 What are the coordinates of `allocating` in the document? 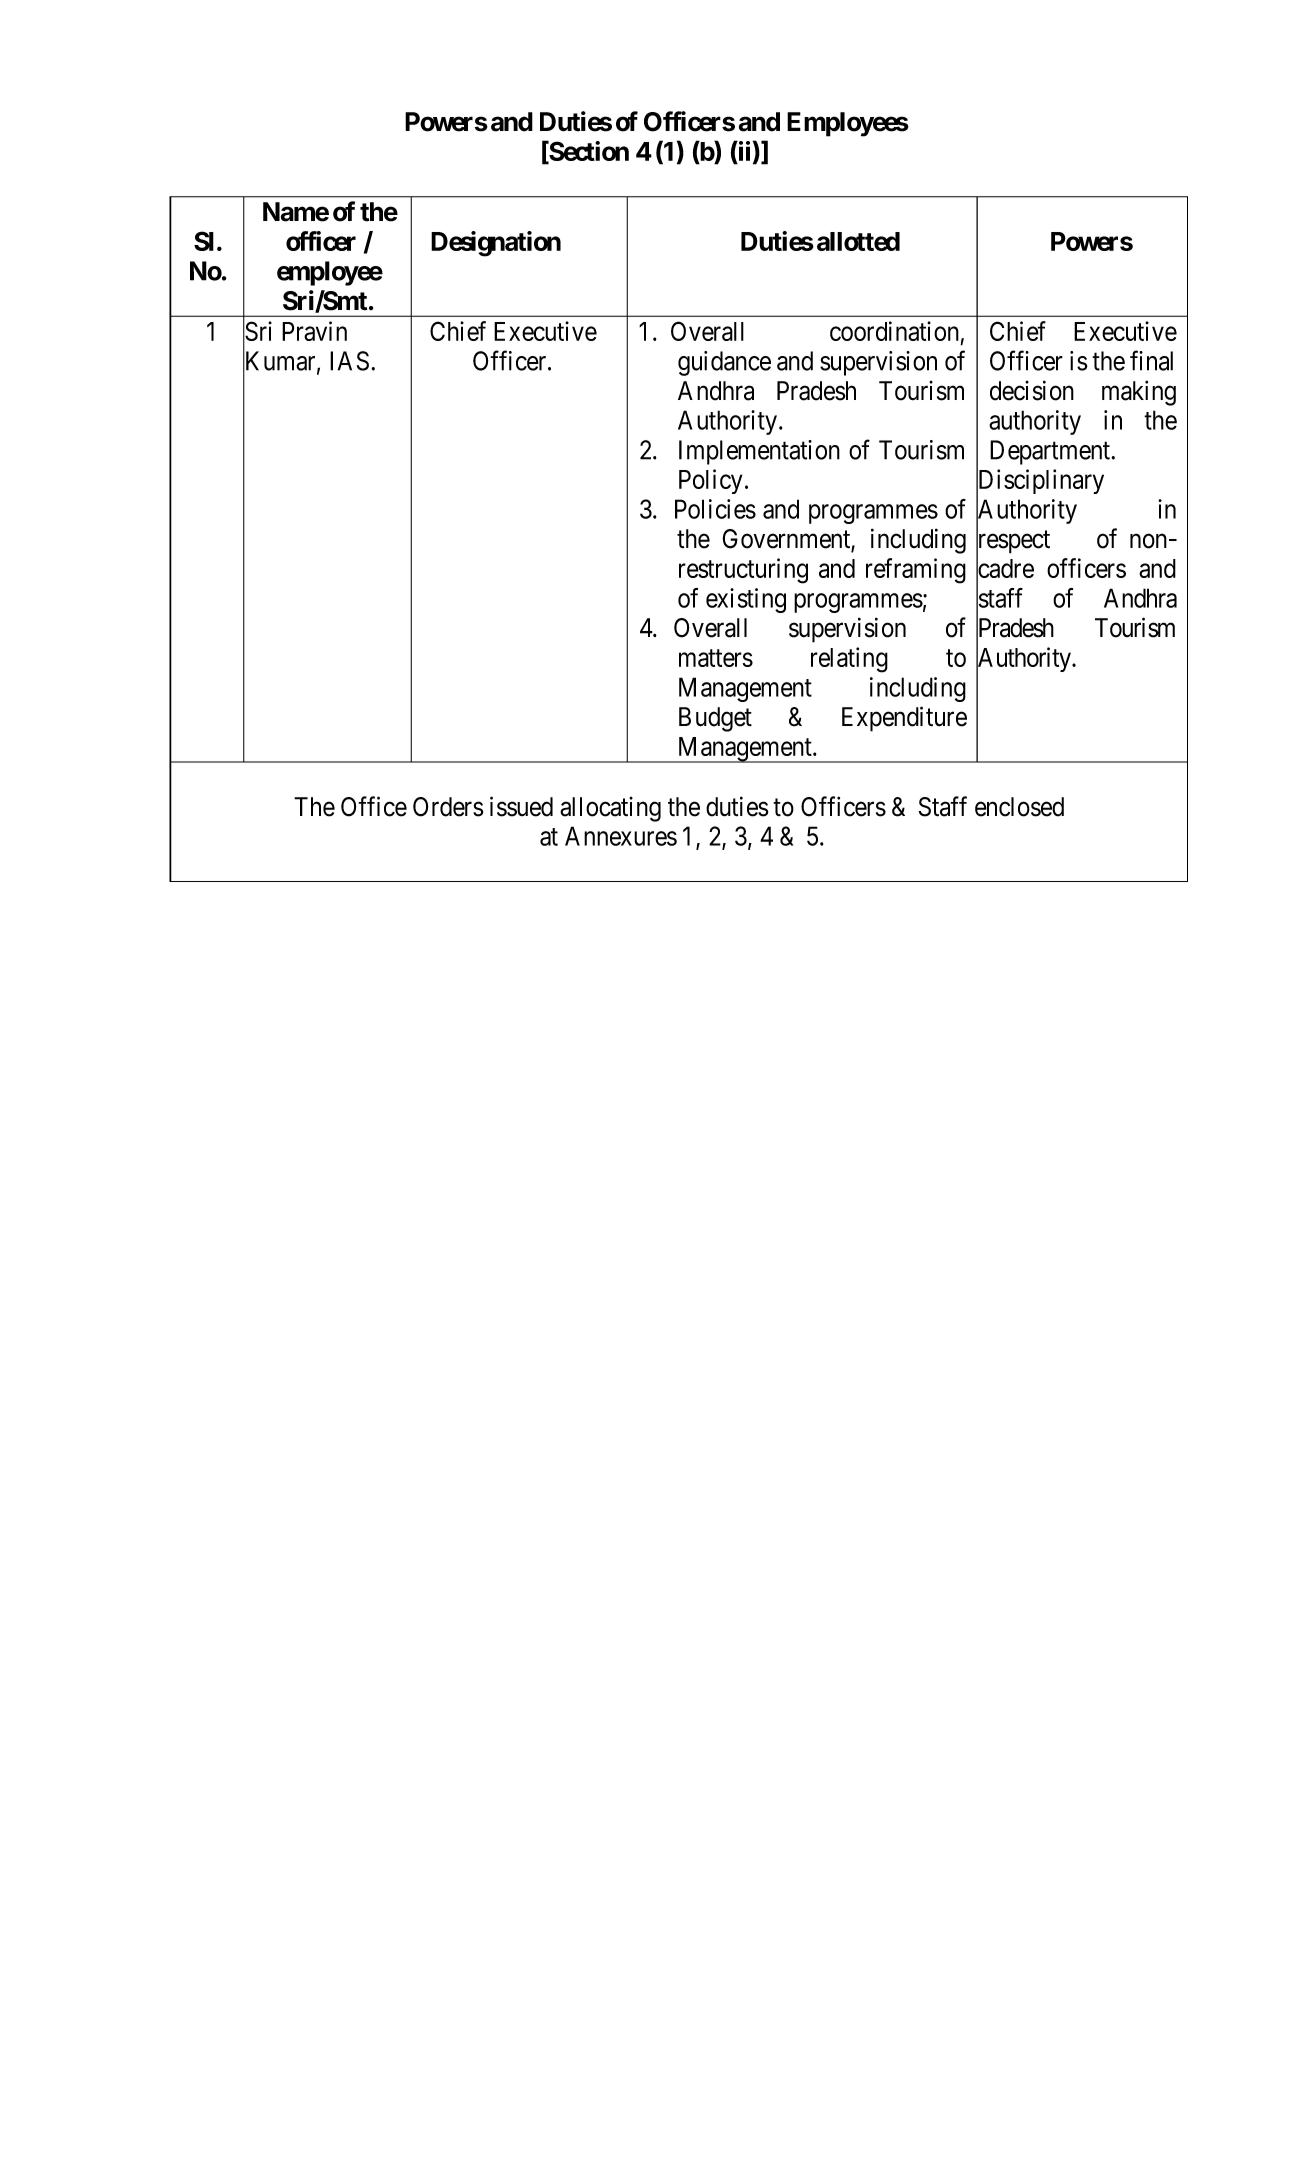 It's located at (610, 809).
